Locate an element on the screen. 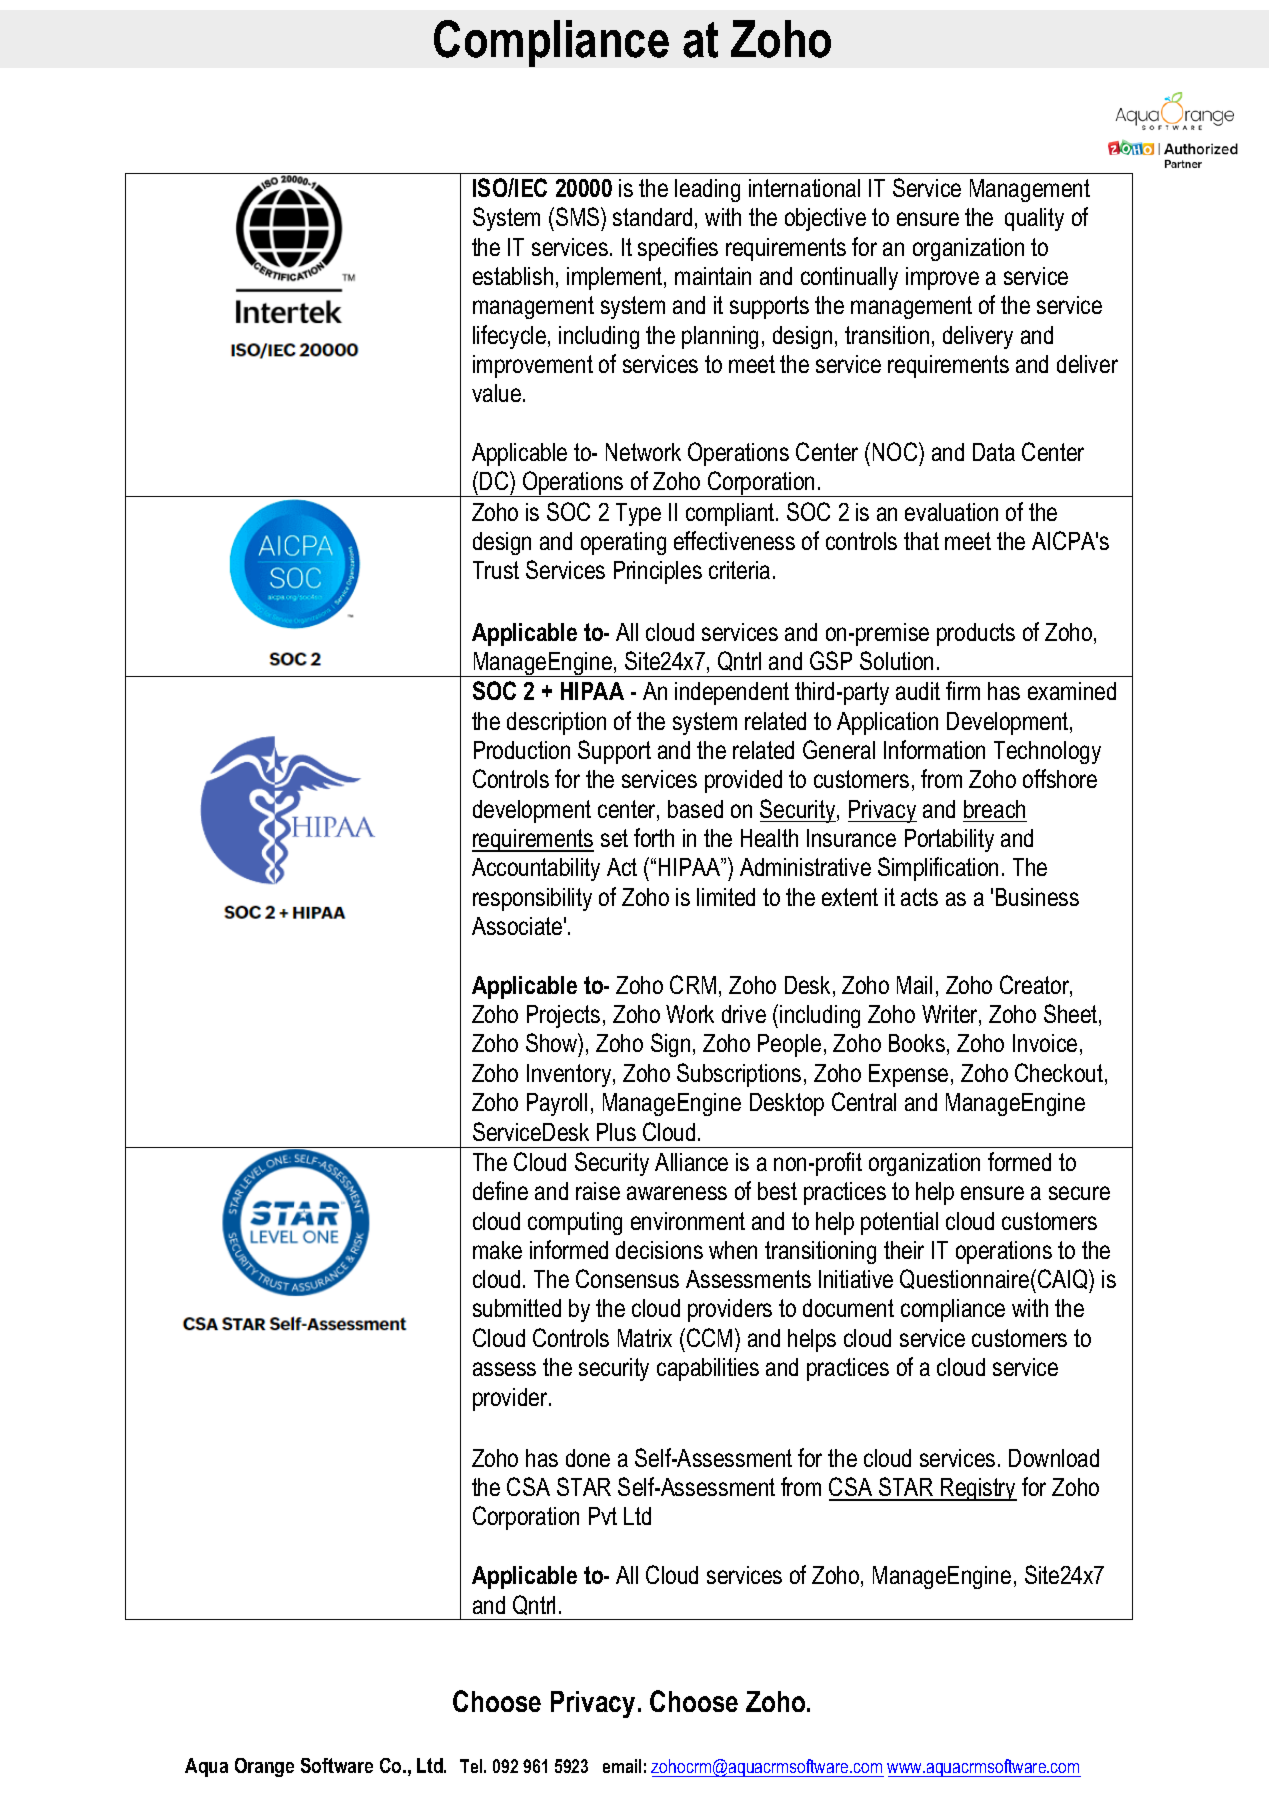 Image resolution: width=1269 pixels, height=1793 pixels. Registry is located at coordinates (978, 1489).
